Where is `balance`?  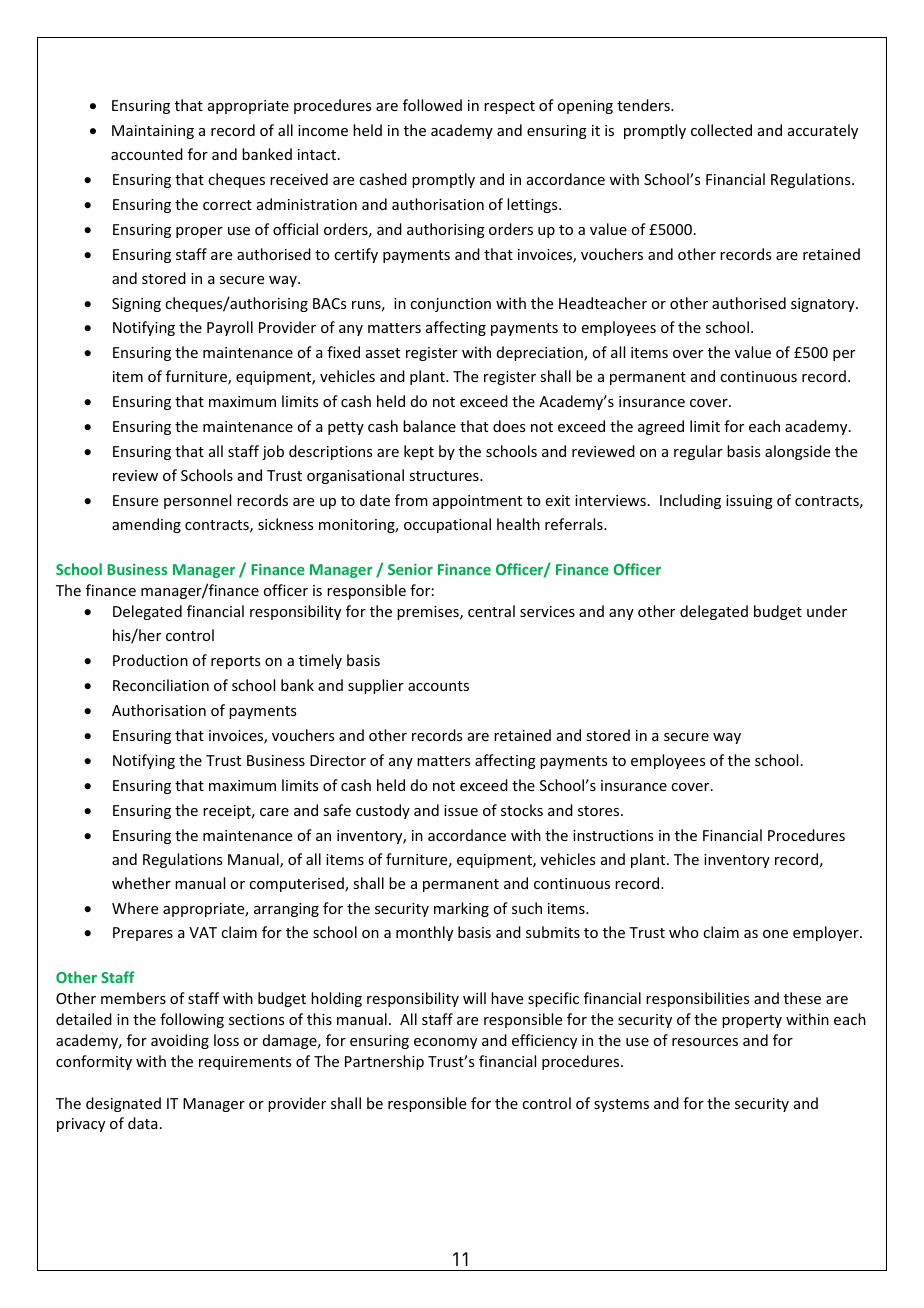 balance is located at coordinates (429, 426).
